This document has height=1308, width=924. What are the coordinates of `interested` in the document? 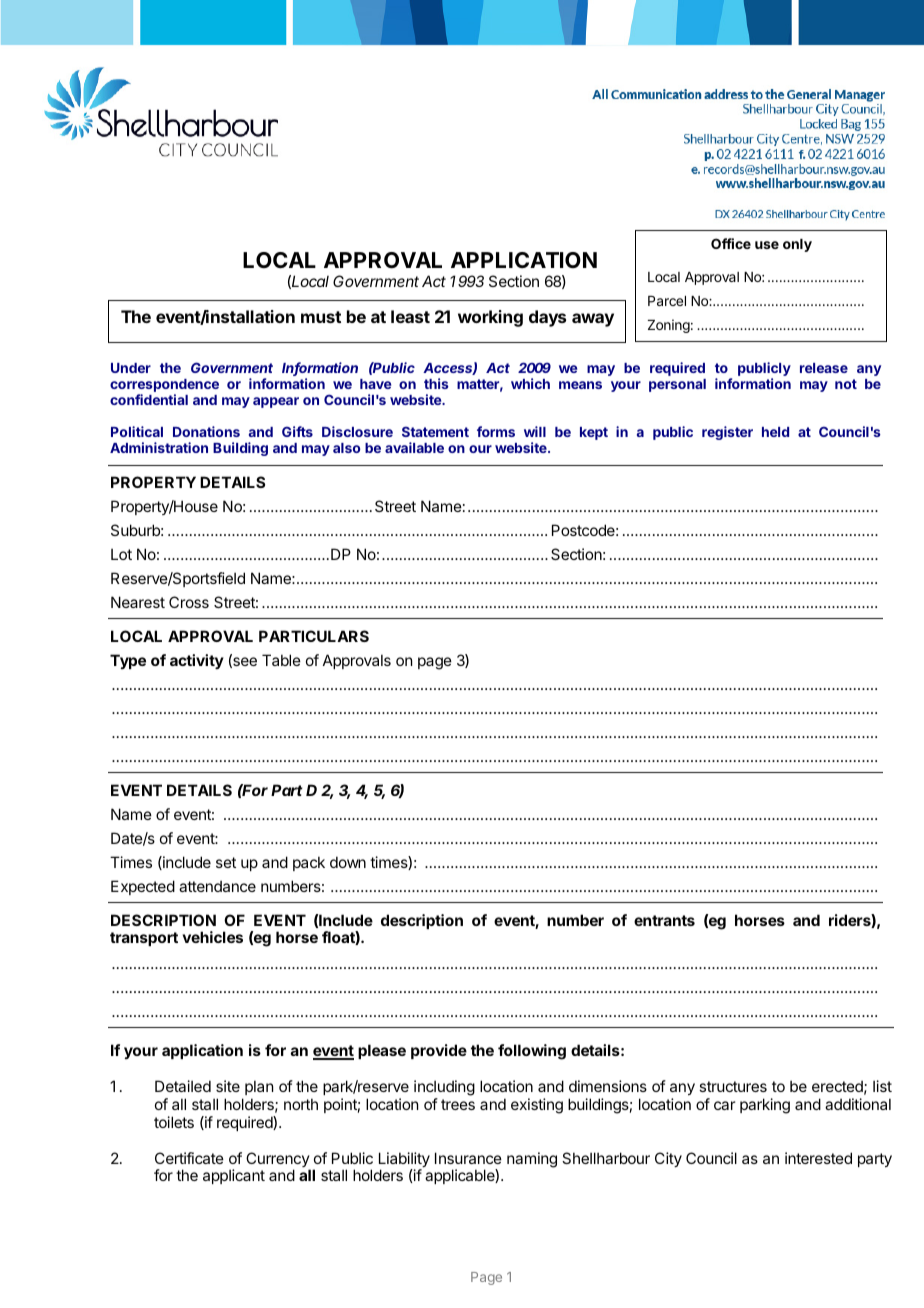 It's located at (818, 1158).
